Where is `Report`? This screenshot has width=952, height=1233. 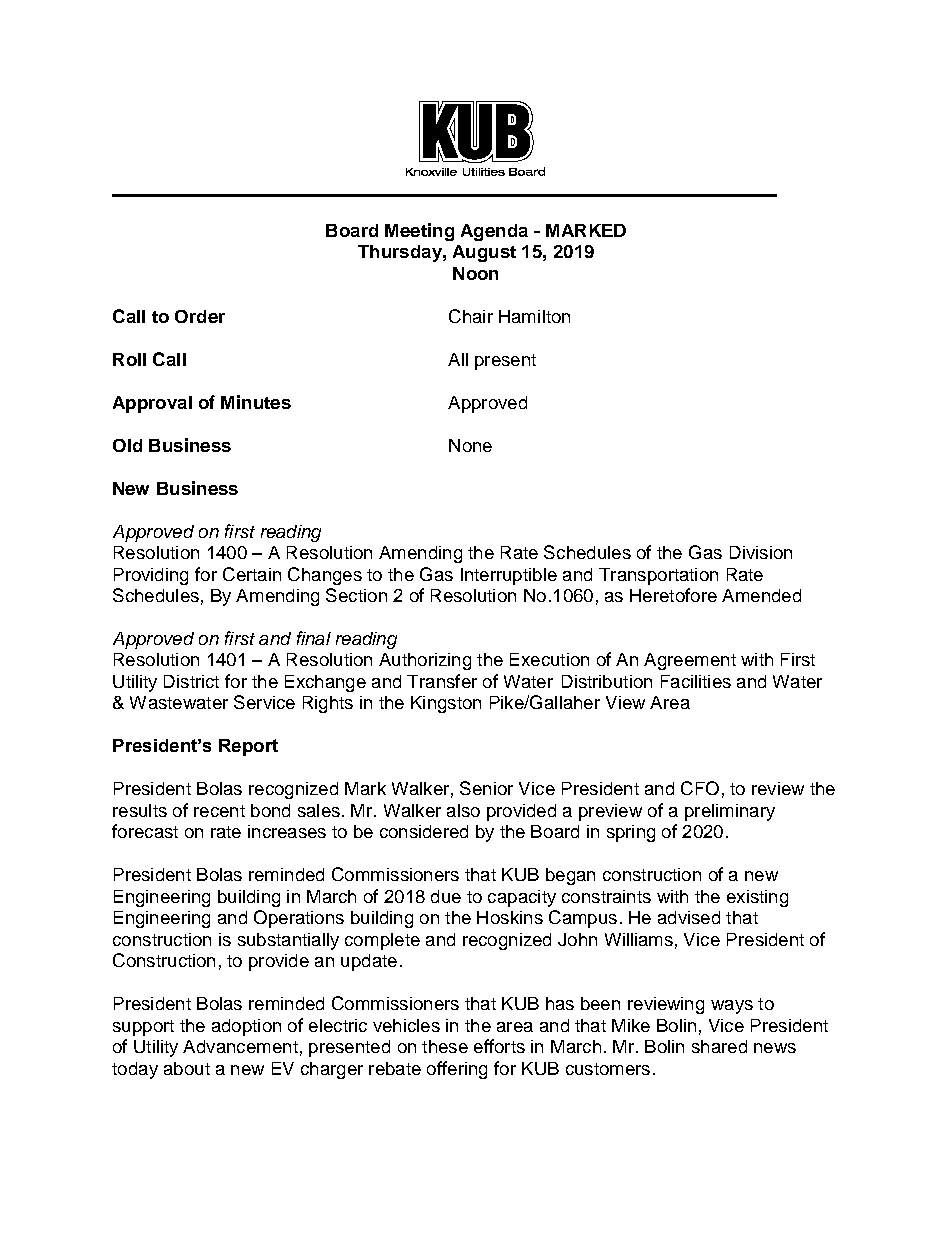
Report is located at coordinates (248, 747).
